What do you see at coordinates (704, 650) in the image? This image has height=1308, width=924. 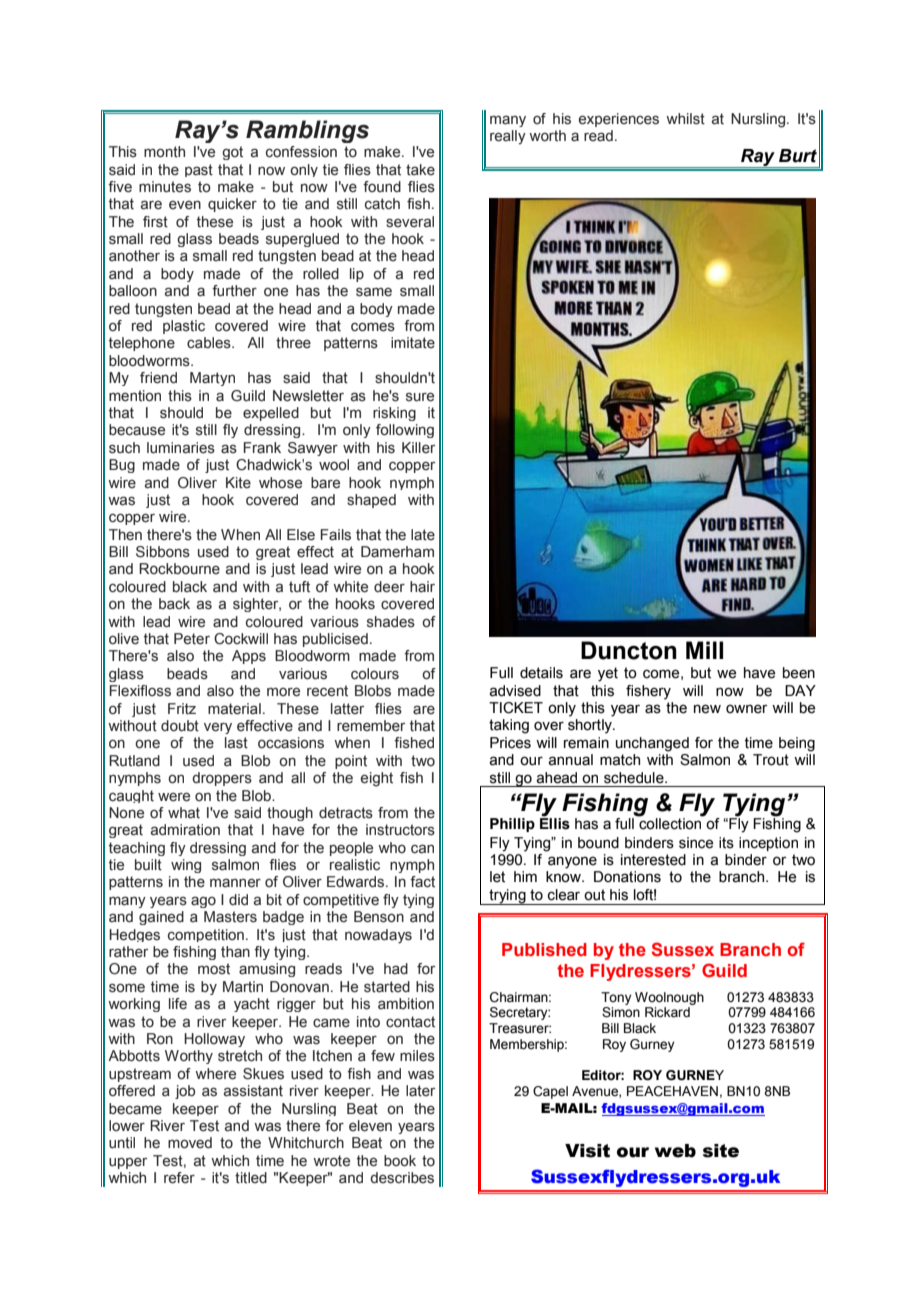 I see `Mill` at bounding box center [704, 650].
